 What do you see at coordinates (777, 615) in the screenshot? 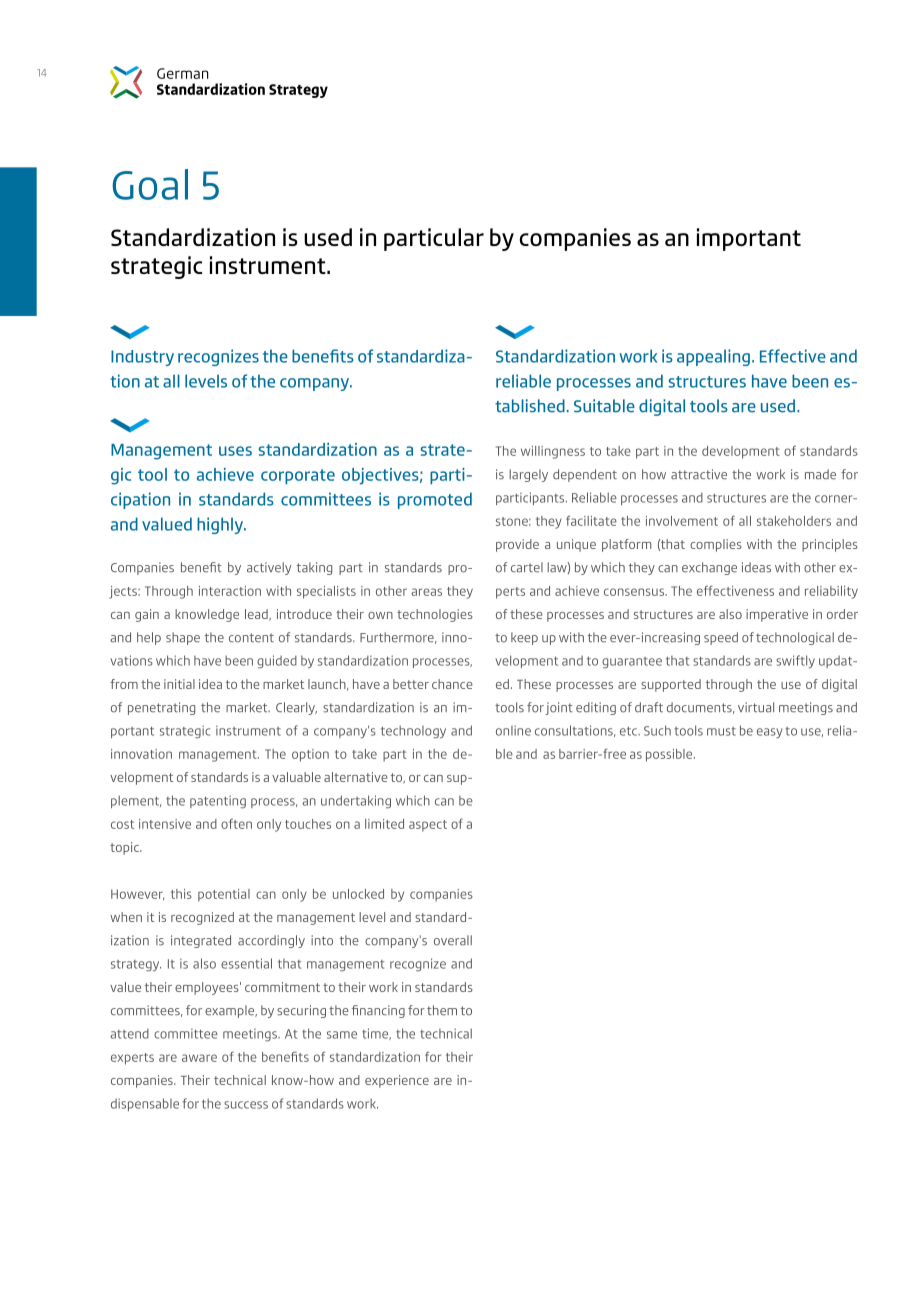
I see `imperative` at bounding box center [777, 615].
